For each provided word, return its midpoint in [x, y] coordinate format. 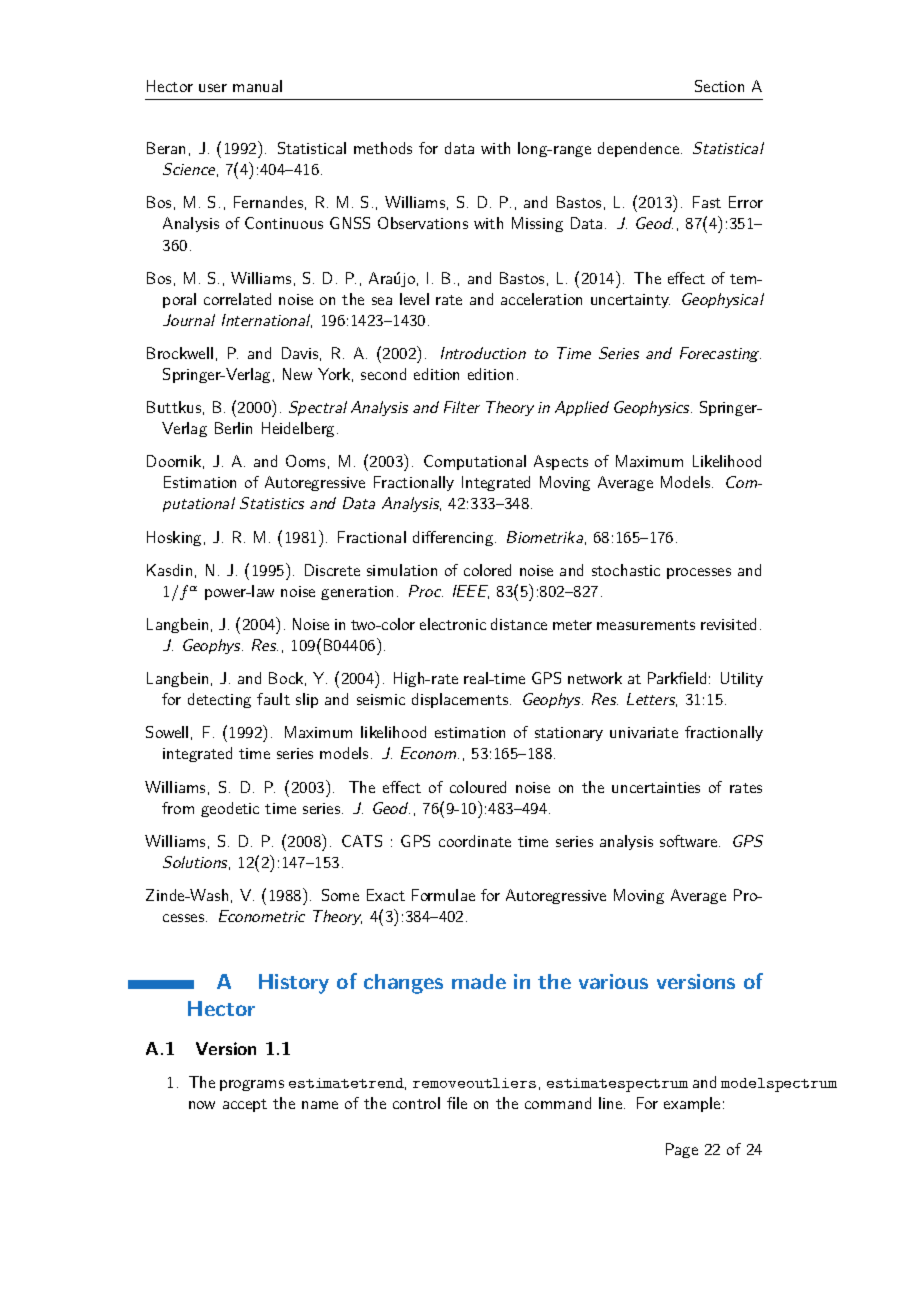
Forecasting [720, 354]
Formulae [443, 895]
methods [383, 148]
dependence [640, 149]
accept [245, 1105]
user [213, 88]
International [267, 321]
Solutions [196, 863]
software [690, 841]
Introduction [483, 353]
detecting [219, 700]
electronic [453, 624]
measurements [646, 625]
